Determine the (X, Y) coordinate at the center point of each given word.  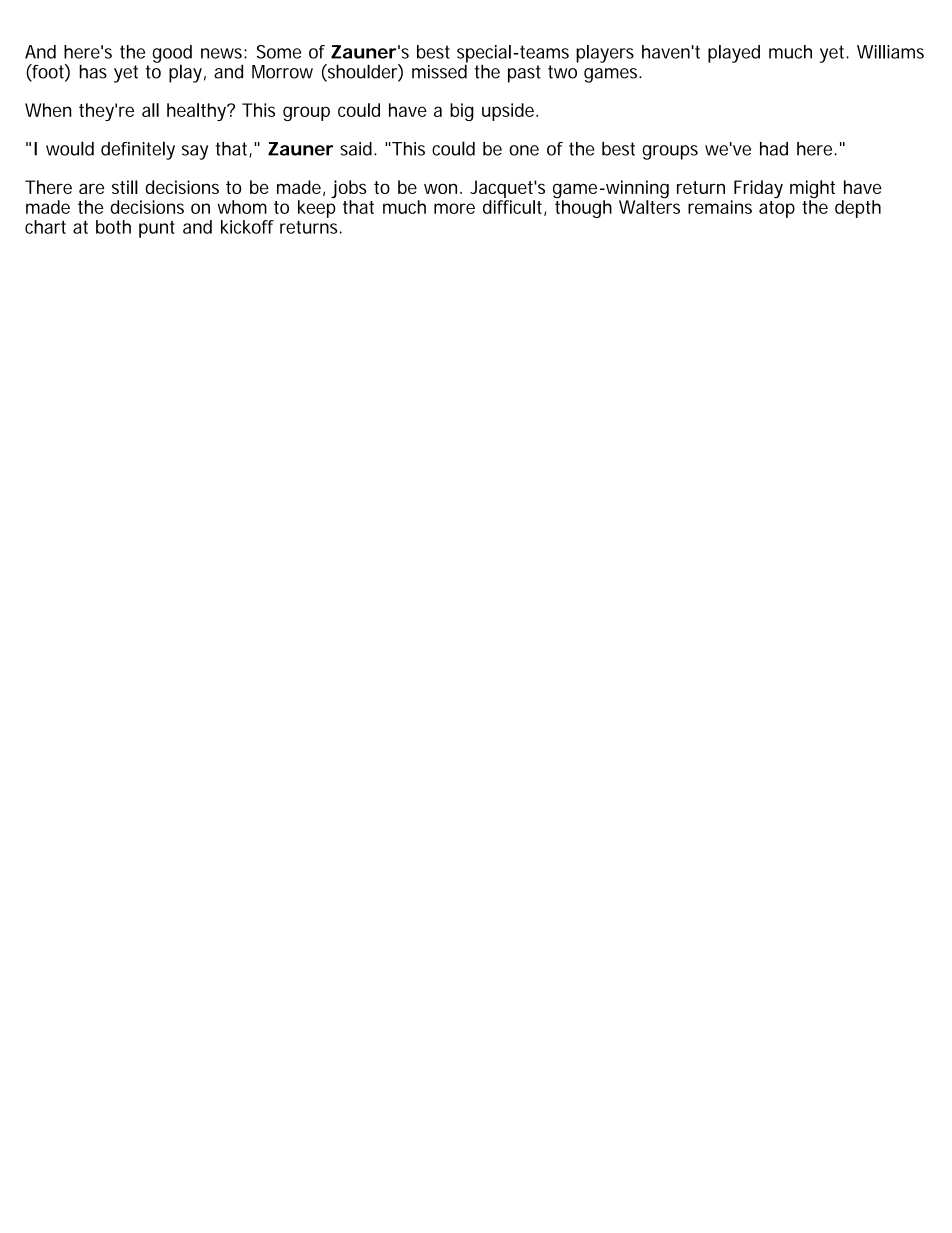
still (125, 187)
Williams (890, 52)
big (462, 112)
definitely (138, 150)
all (150, 110)
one (524, 150)
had (774, 149)
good (172, 55)
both (113, 227)
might (812, 190)
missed (440, 70)
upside (508, 112)
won (440, 188)
